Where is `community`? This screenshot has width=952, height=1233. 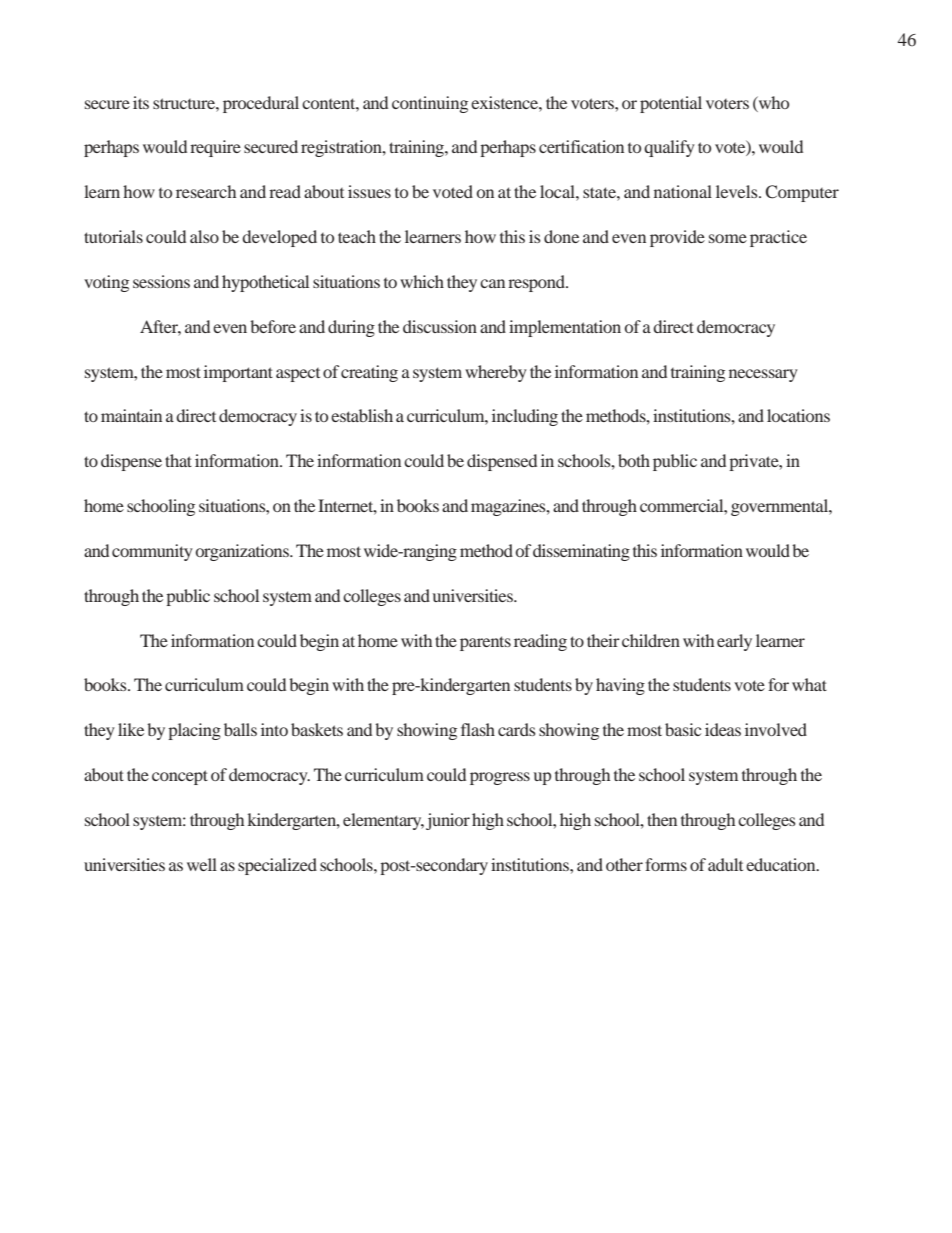 community is located at coordinates (152, 552).
